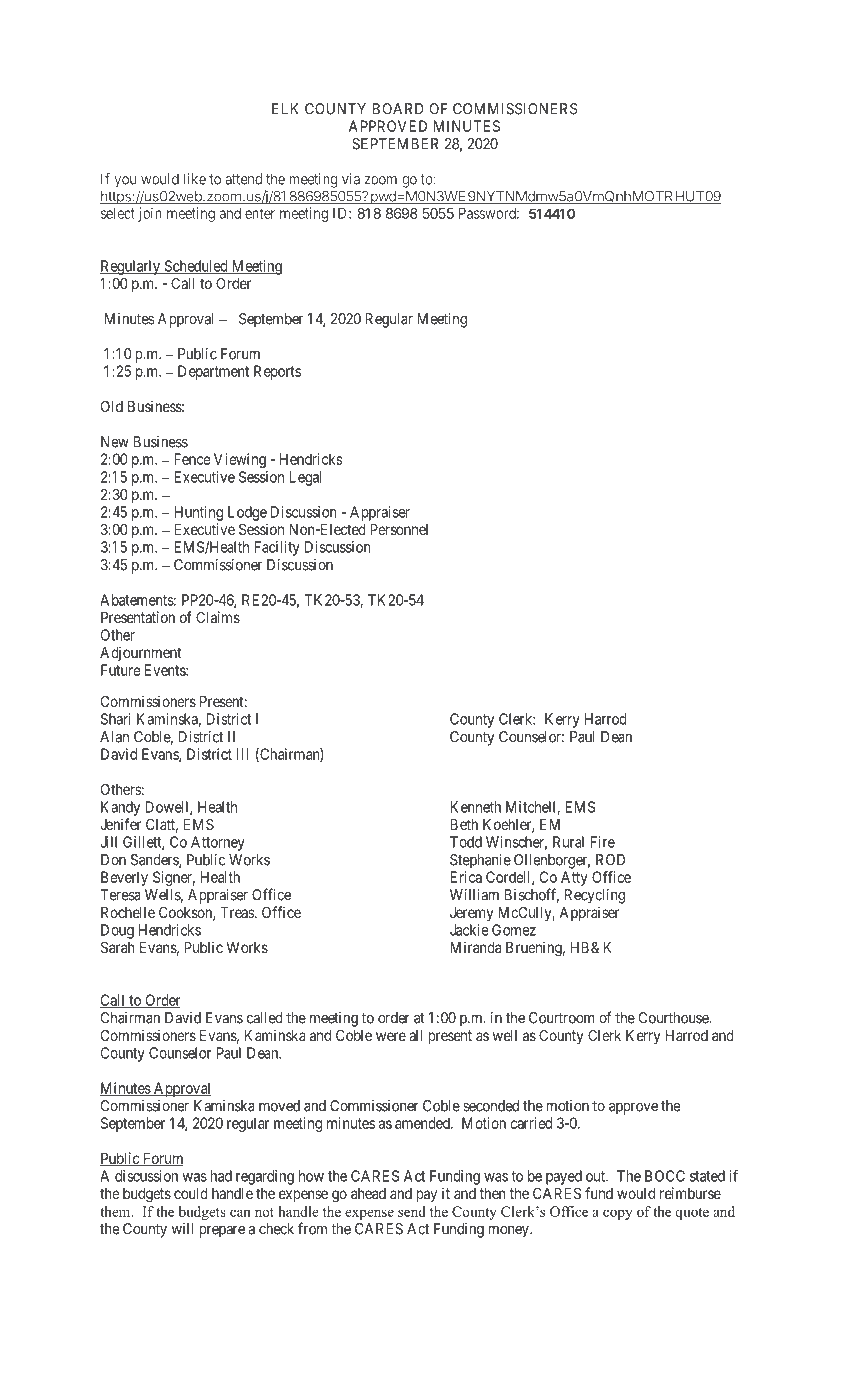  What do you see at coordinates (475, 807) in the document?
I see `Kenneth` at bounding box center [475, 807].
